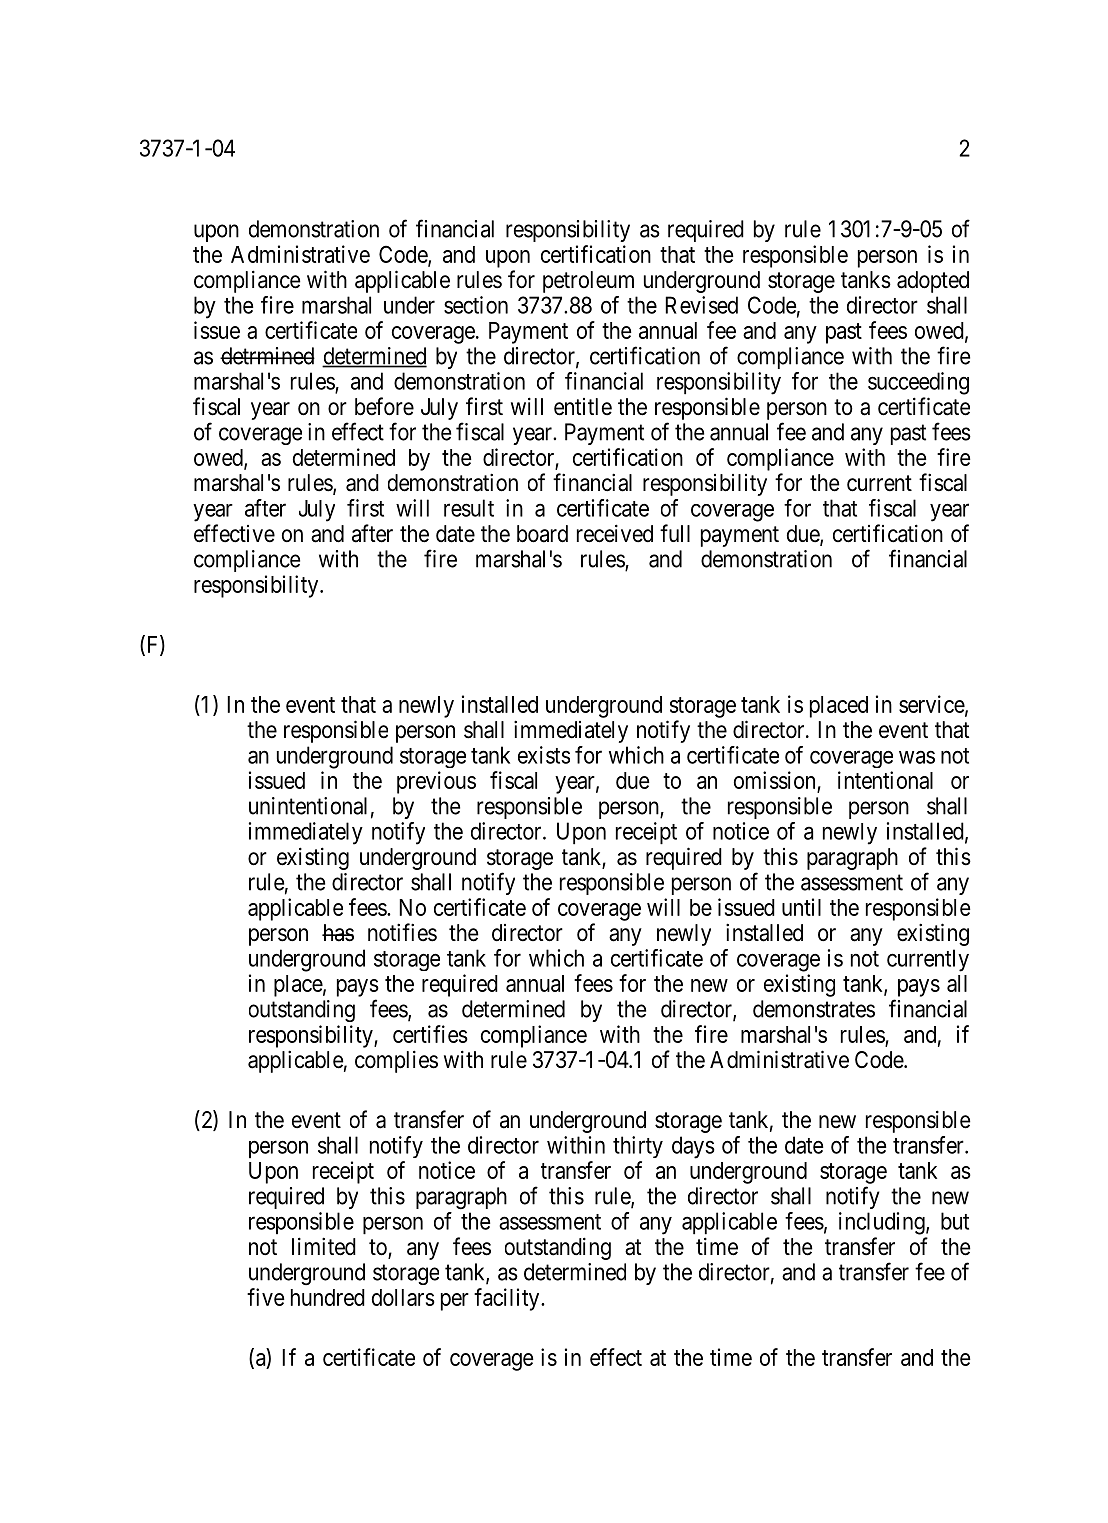 This screenshot has height=1523, width=1108. Describe the element at coordinates (917, 757) in the screenshot. I see `was` at that location.
